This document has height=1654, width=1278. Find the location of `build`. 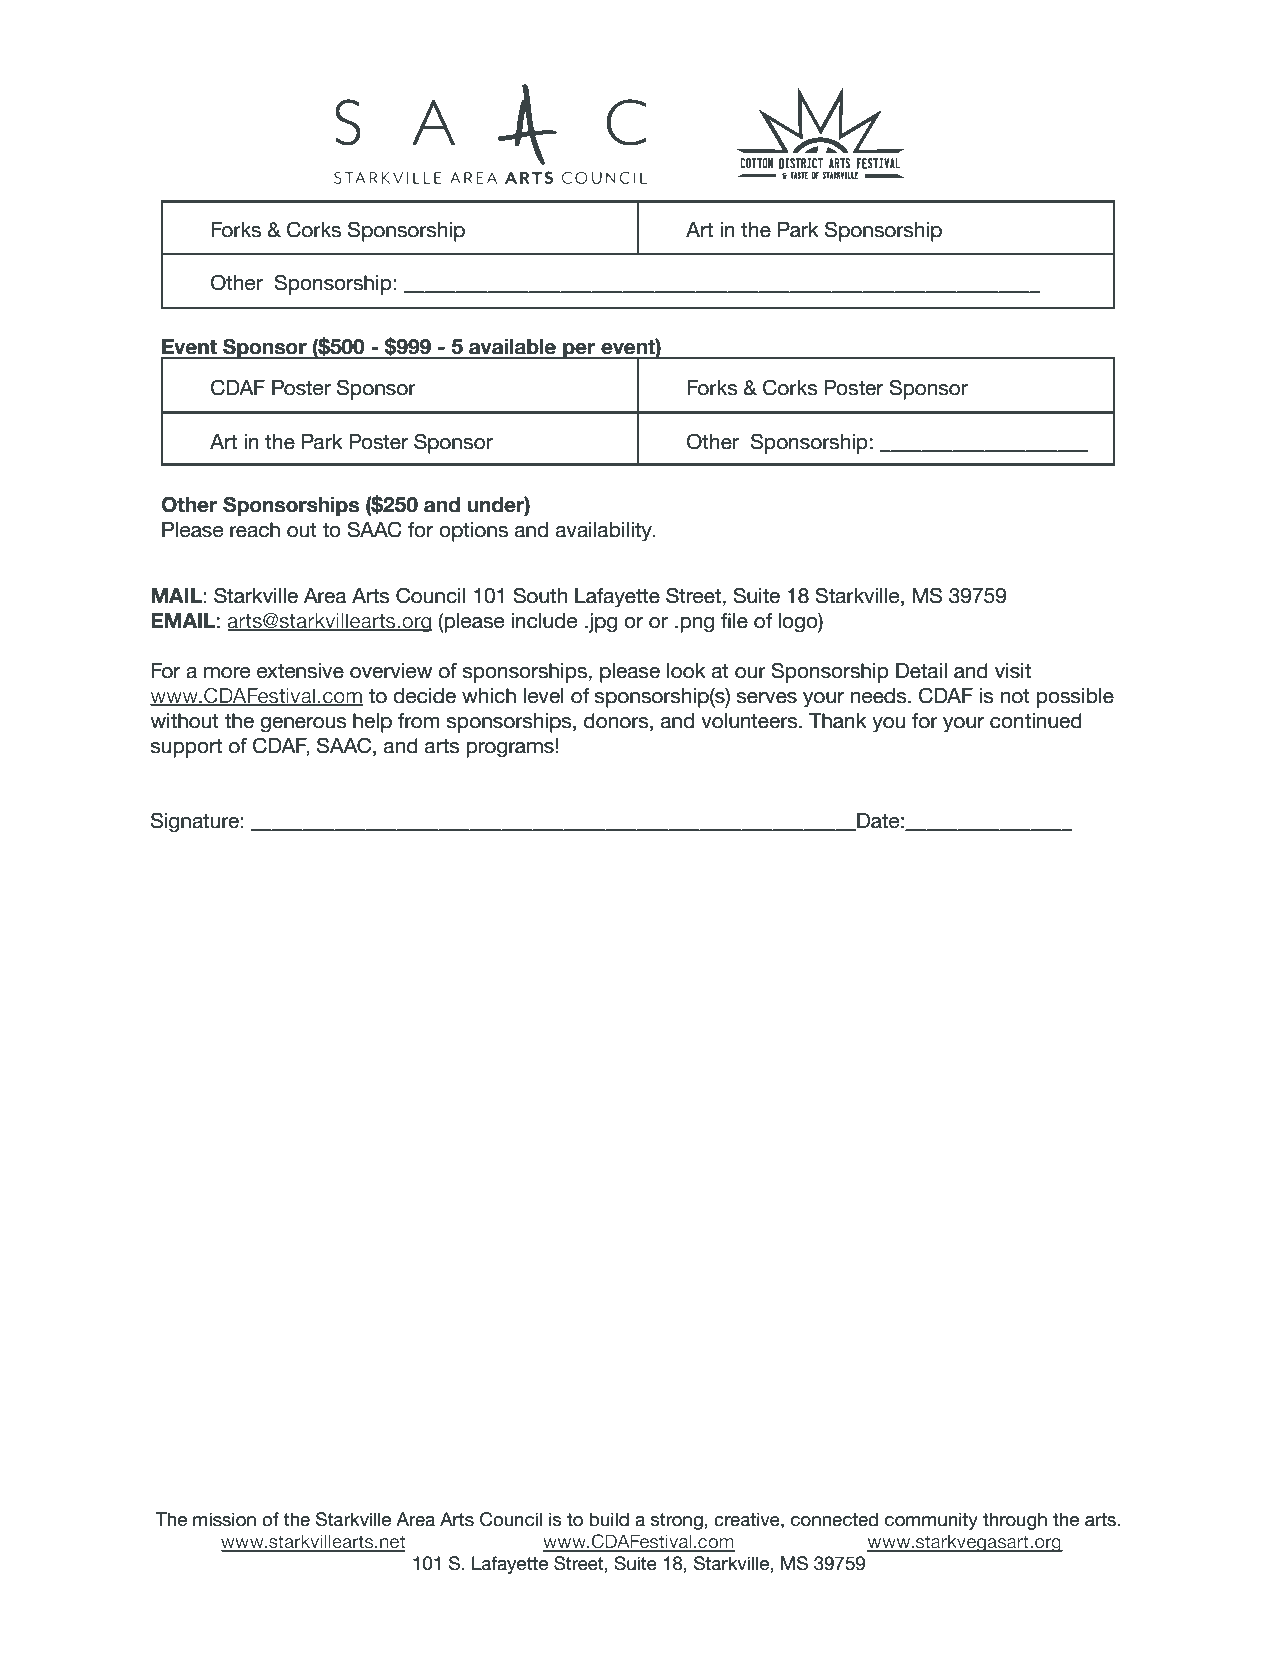

build is located at coordinates (609, 1519).
